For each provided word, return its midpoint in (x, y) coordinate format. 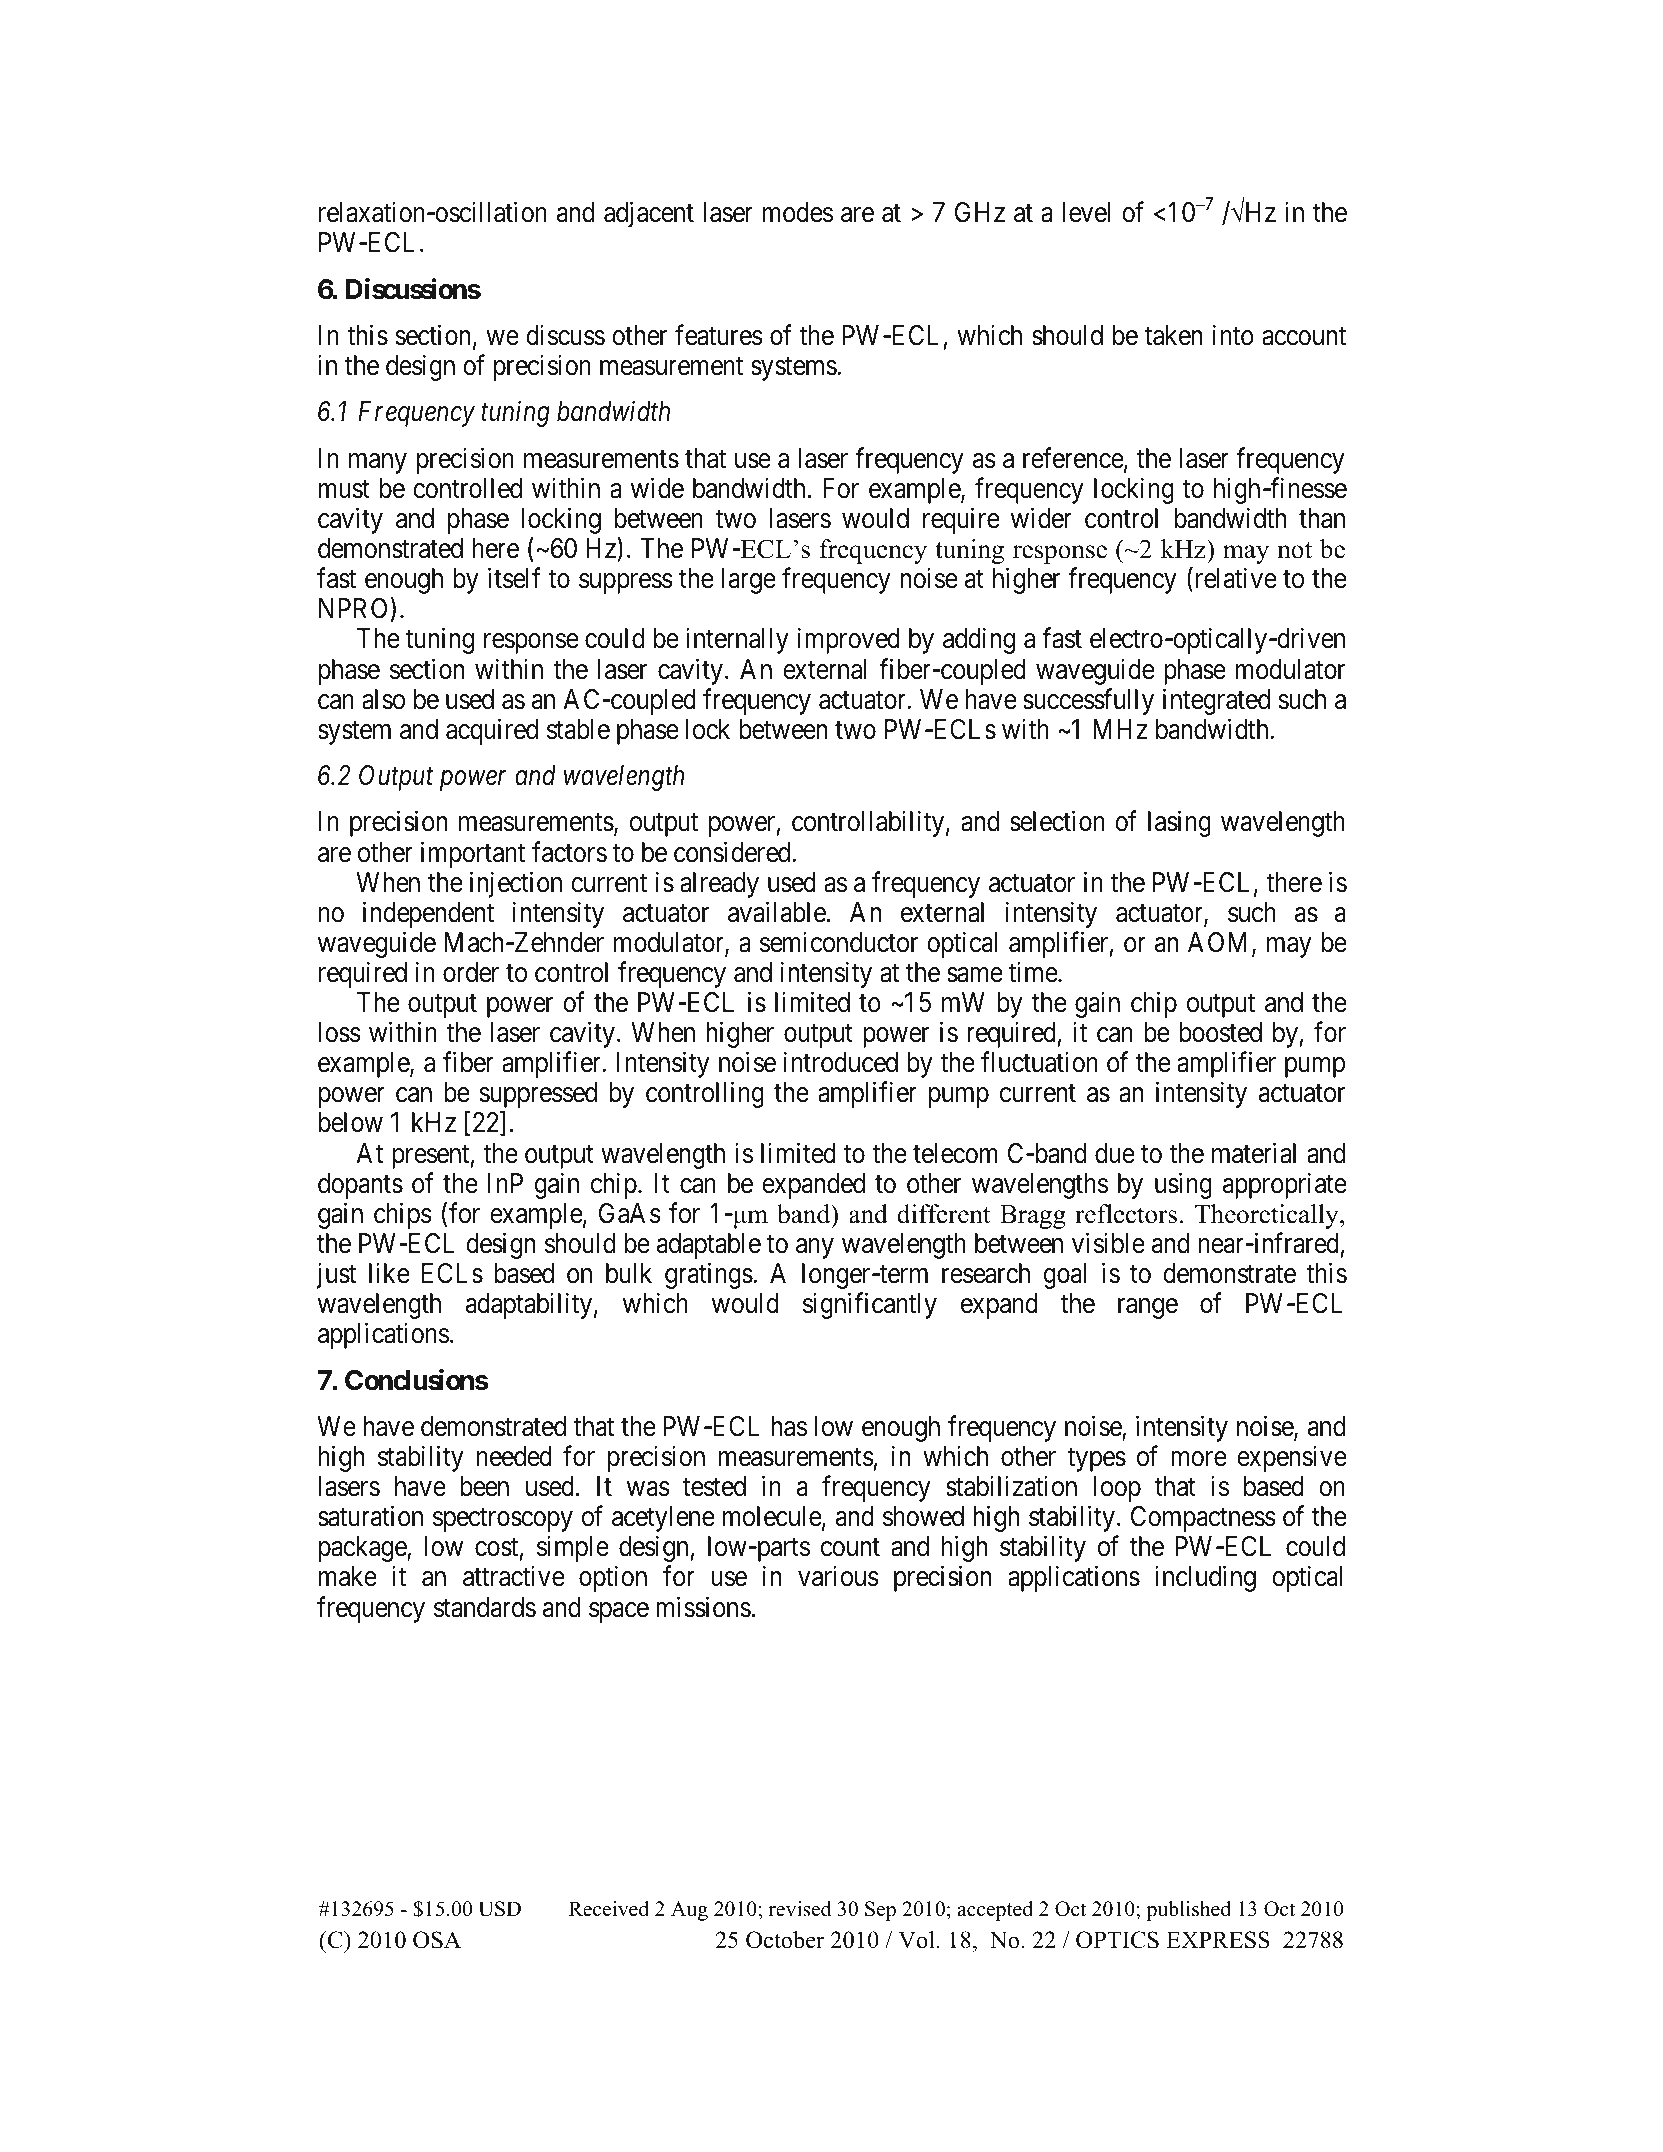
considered (733, 852)
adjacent (649, 215)
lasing (1179, 824)
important (473, 854)
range (1148, 1308)
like (389, 1273)
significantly (870, 1305)
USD (499, 1909)
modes (798, 212)
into (1233, 335)
